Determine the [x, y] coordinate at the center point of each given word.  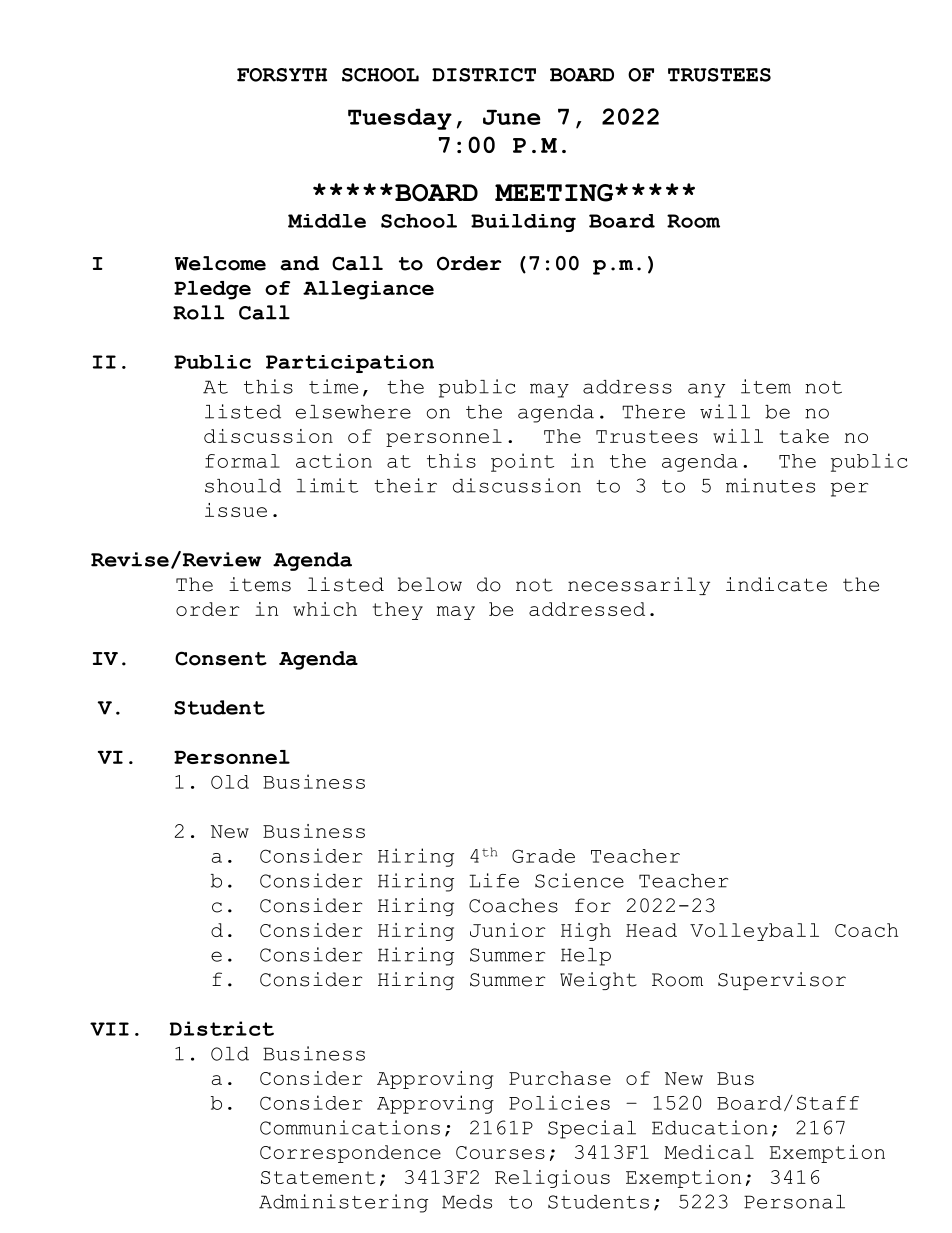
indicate [776, 584]
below [430, 584]
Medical [709, 1152]
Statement [318, 1177]
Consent [221, 658]
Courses [500, 1152]
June [511, 117]
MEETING [555, 193]
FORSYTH [282, 75]
